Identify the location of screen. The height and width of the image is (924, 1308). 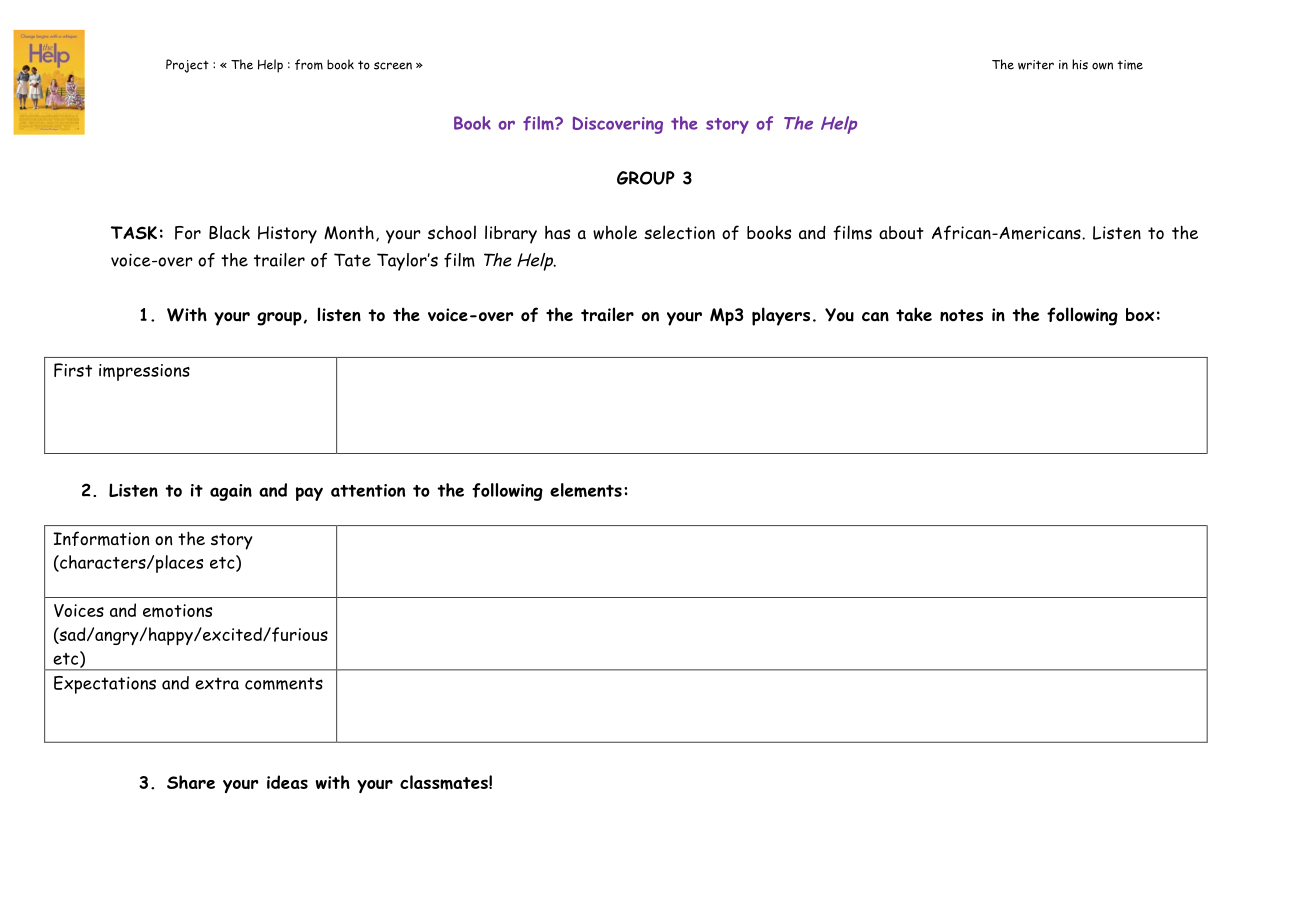
(393, 66).
